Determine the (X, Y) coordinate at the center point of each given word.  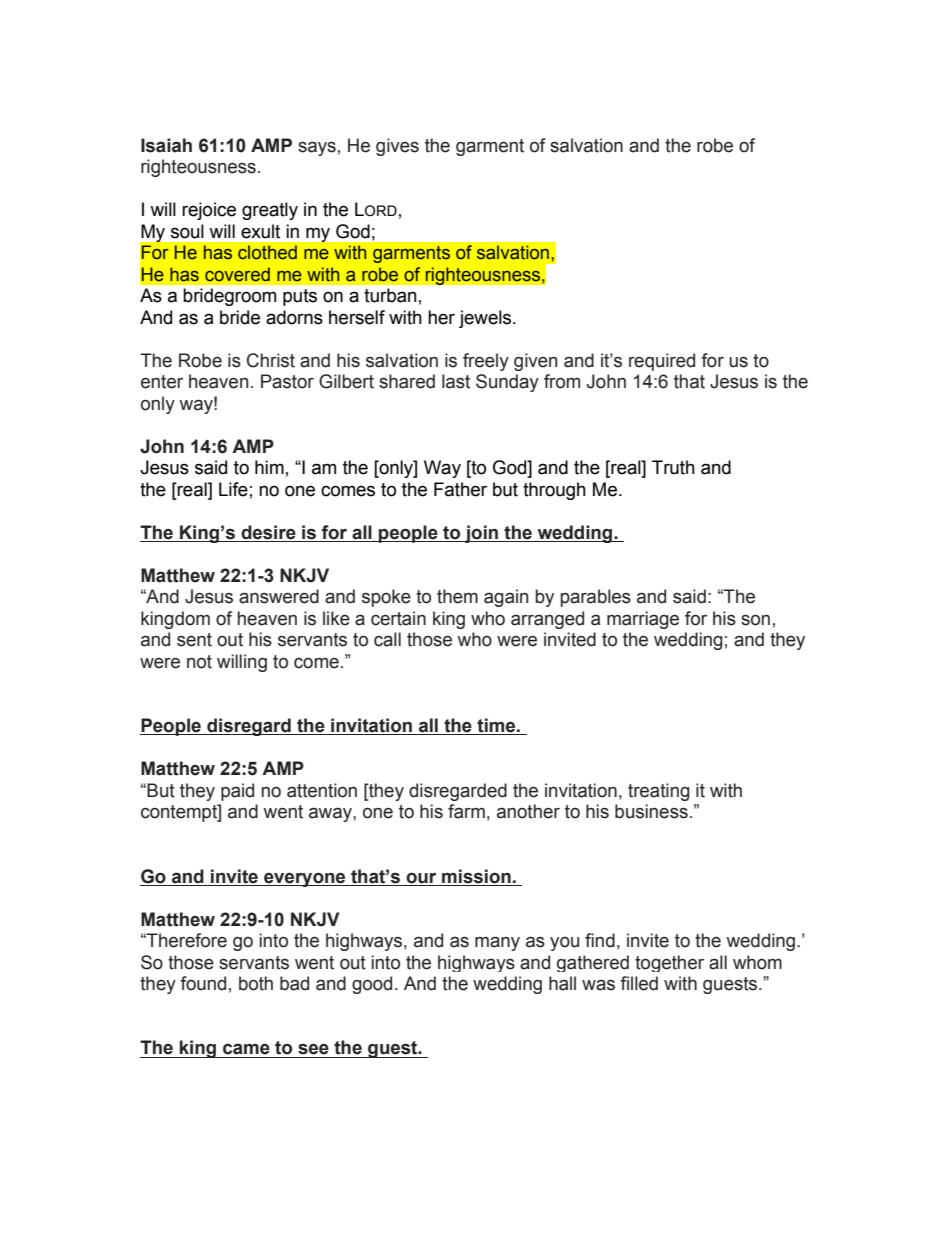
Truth (673, 467)
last (456, 381)
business (651, 811)
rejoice (209, 211)
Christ (271, 360)
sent (194, 640)
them (457, 596)
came (246, 1049)
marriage (643, 620)
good (372, 985)
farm (466, 811)
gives (397, 147)
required (662, 362)
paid (237, 792)
